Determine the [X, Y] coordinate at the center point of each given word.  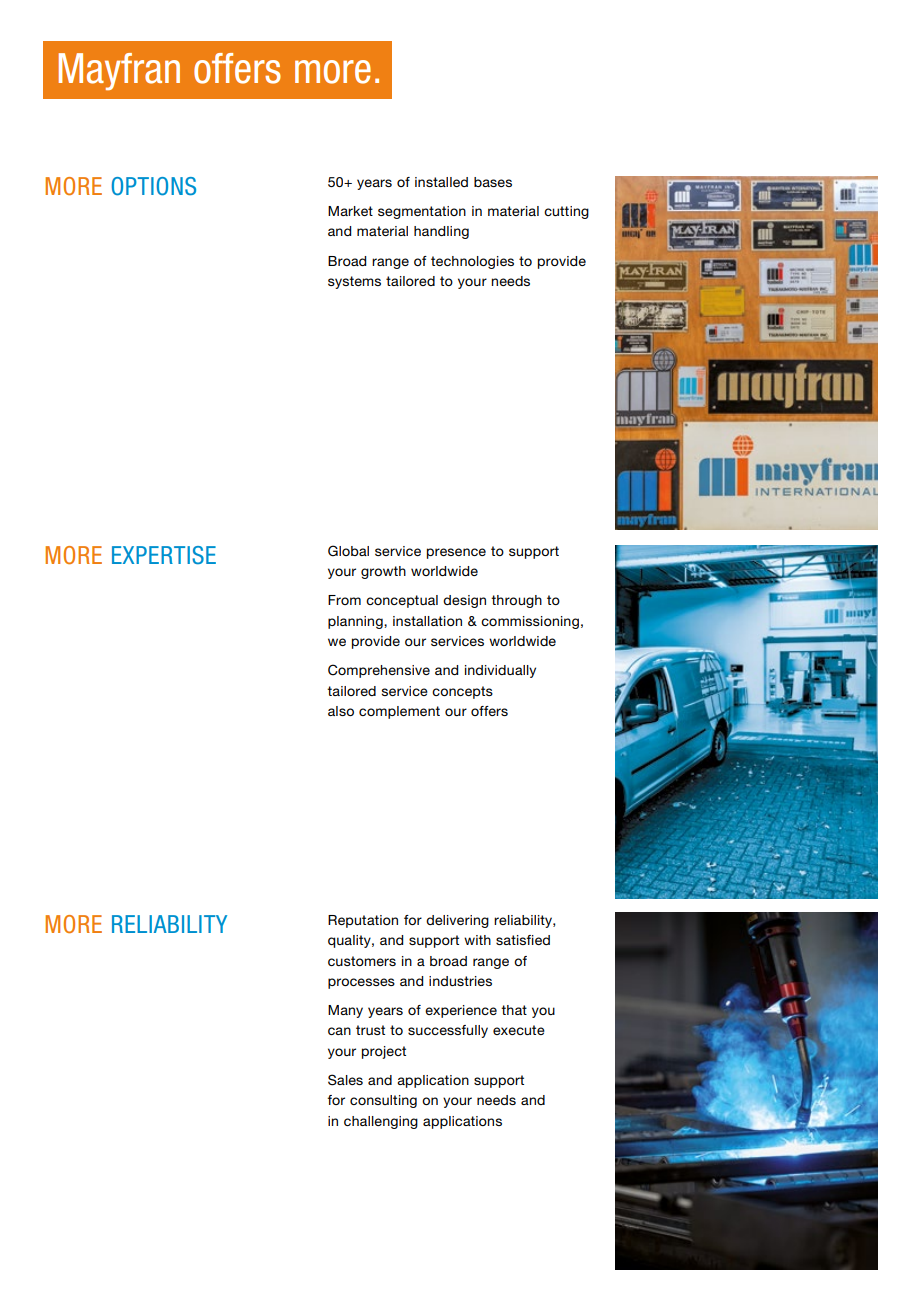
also [341, 711]
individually [500, 671]
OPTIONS [154, 186]
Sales [345, 1080]
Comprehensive [379, 671]
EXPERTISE [164, 555]
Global [348, 551]
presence [456, 553]
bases [493, 182]
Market [350, 211]
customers [362, 961]
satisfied [523, 940]
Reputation [363, 921]
